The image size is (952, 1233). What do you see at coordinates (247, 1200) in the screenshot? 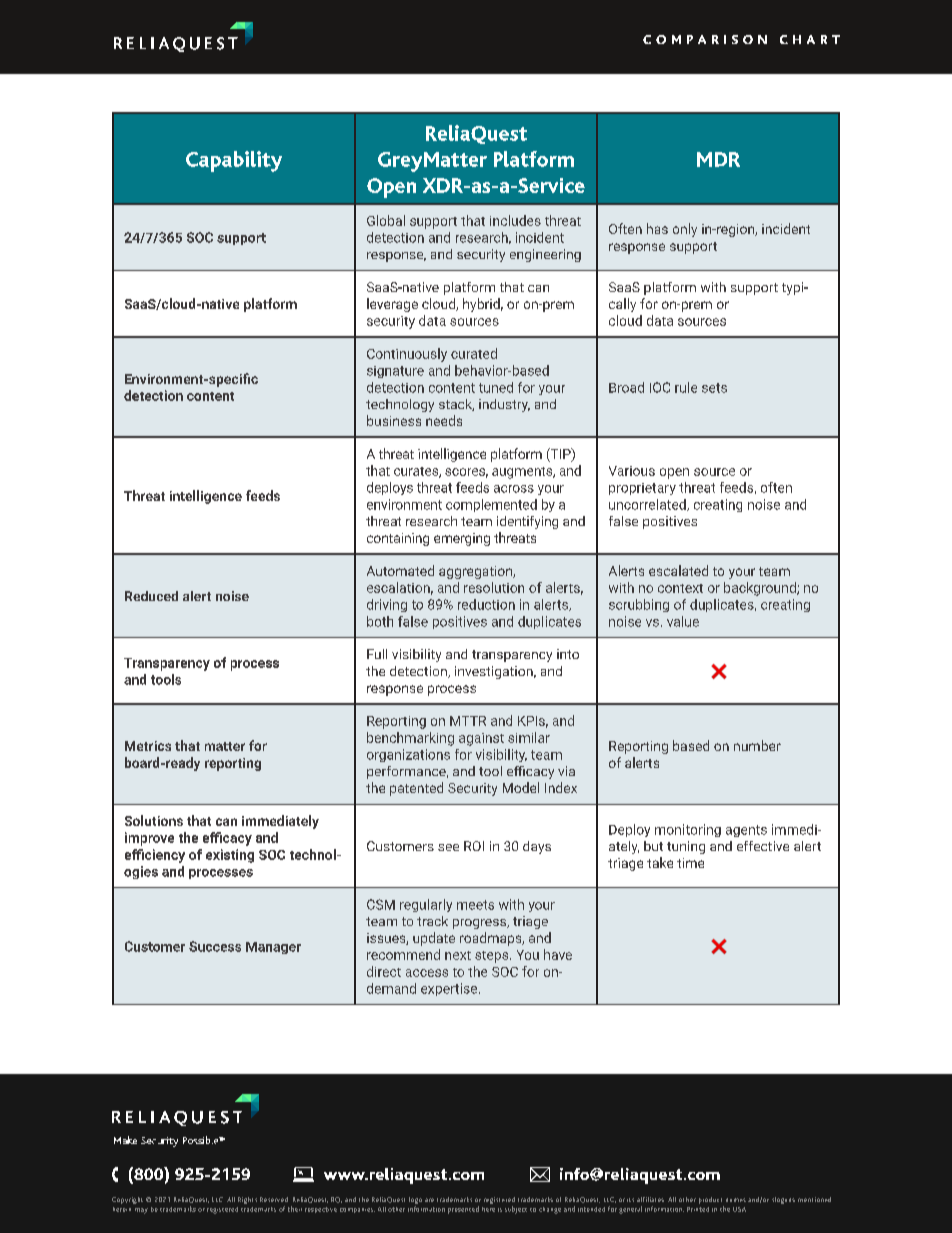
I see `Rights` at bounding box center [247, 1200].
